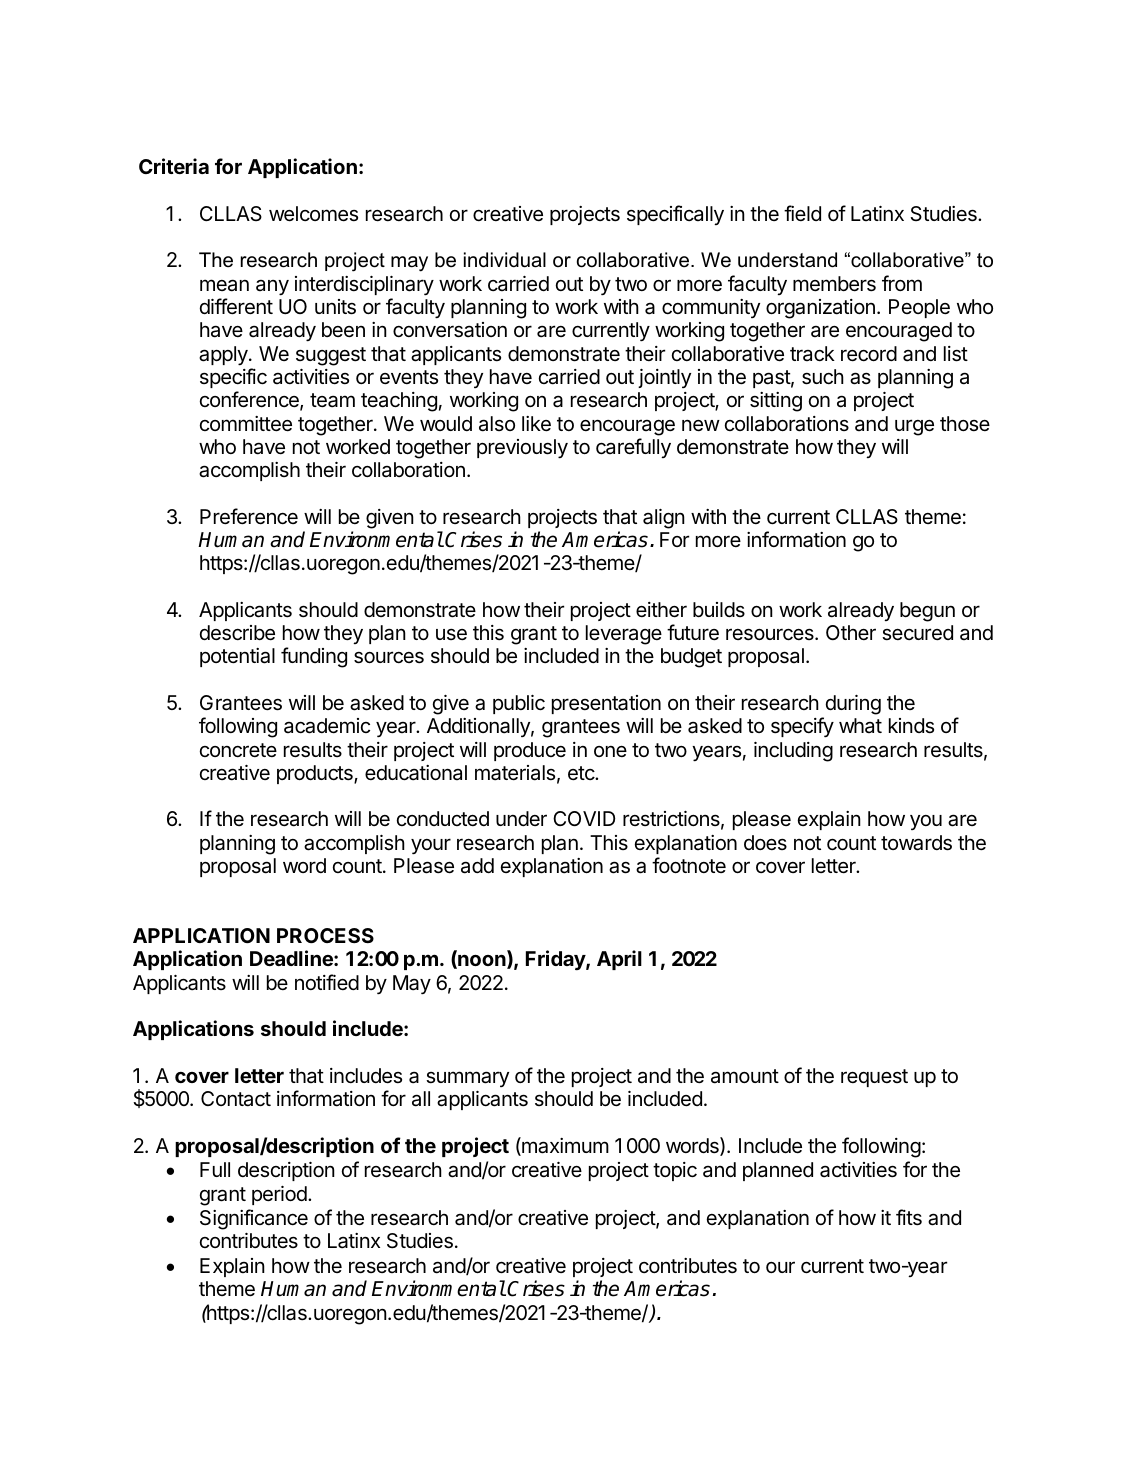 The height and width of the page is (1458, 1127). I want to click on towards, so click(916, 843).
